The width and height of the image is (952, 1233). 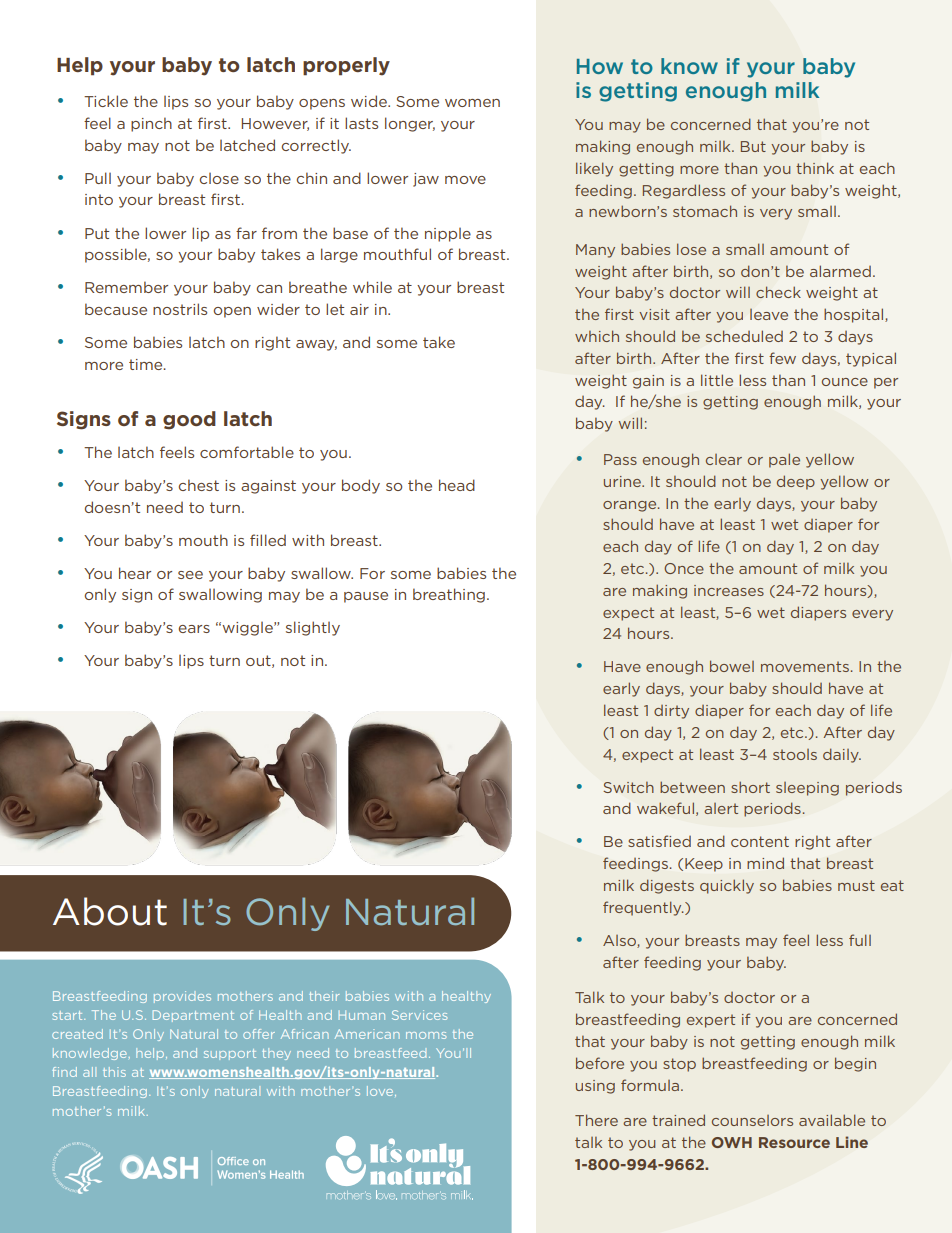 I want to click on frequently, so click(x=643, y=908).
